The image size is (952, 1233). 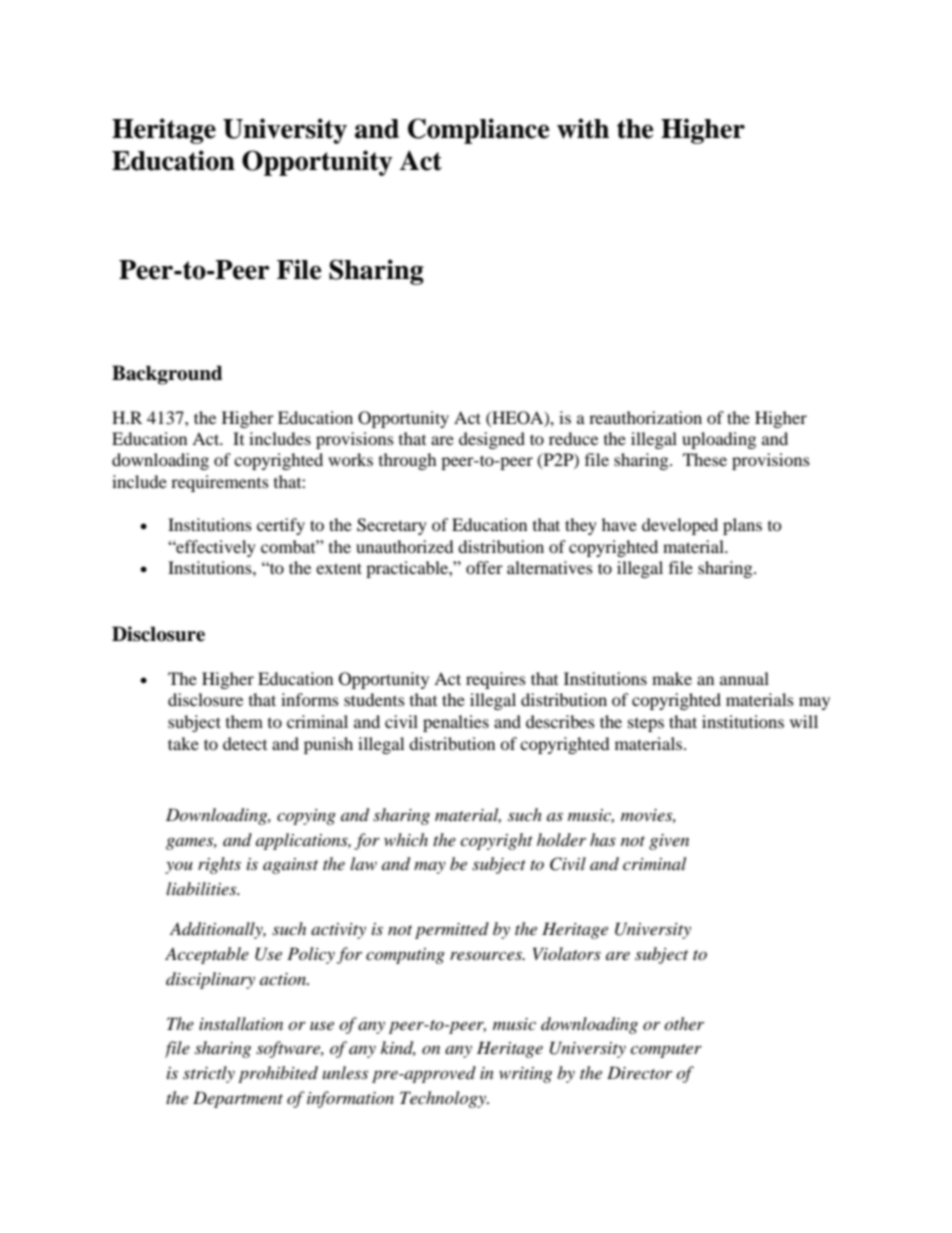 What do you see at coordinates (496, 680) in the document?
I see `requires` at bounding box center [496, 680].
